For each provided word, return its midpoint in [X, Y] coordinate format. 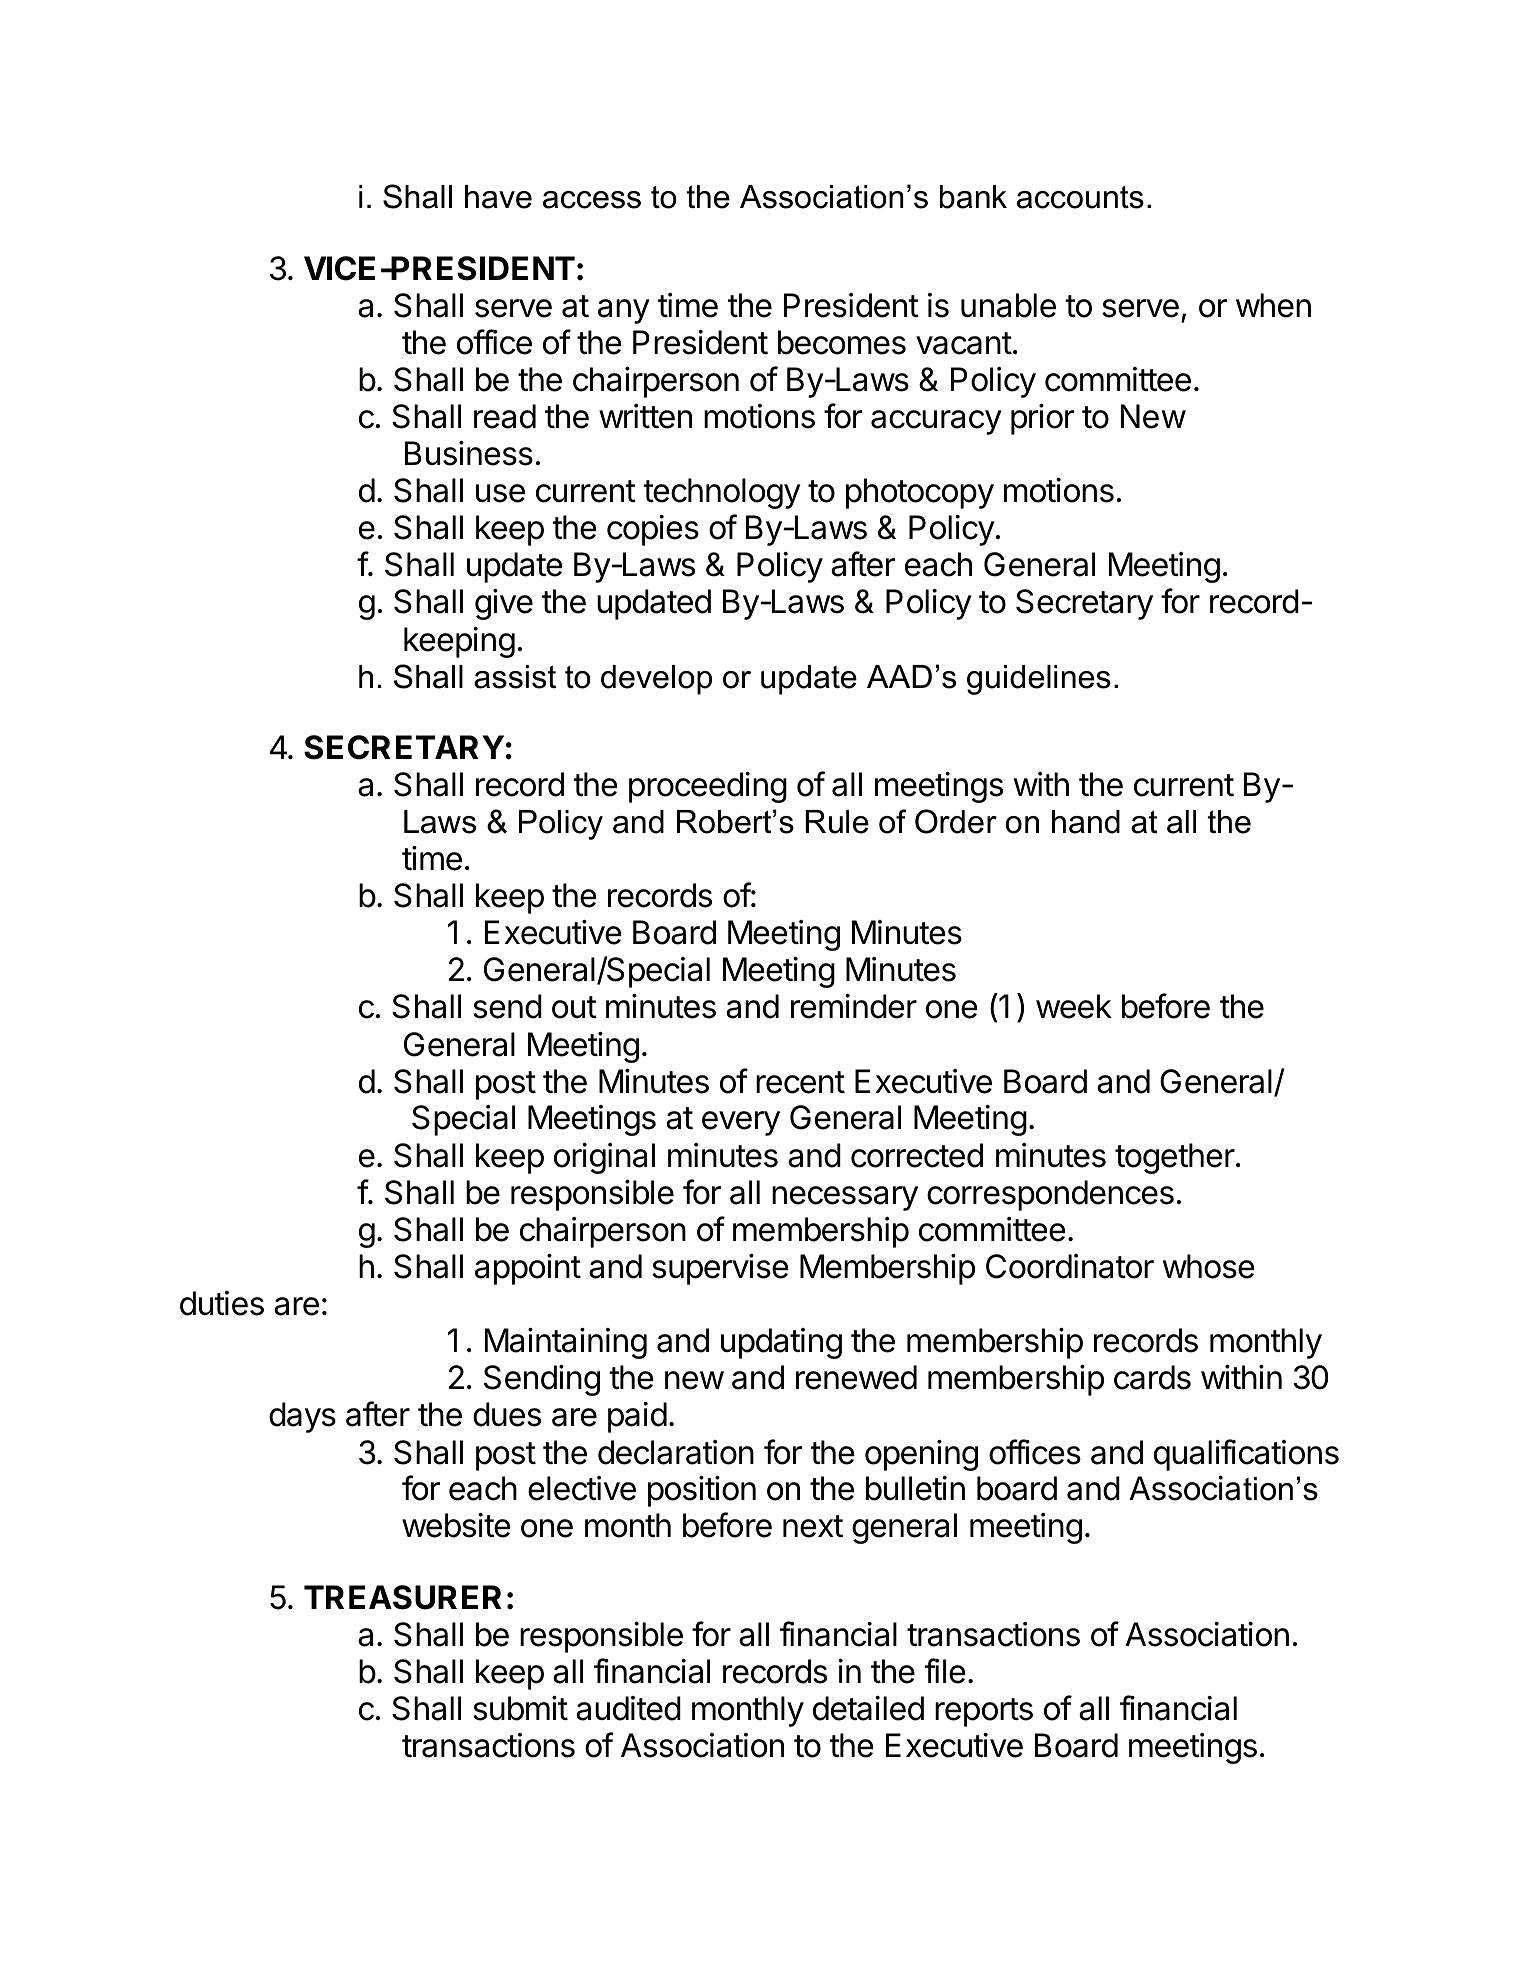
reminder [854, 1006]
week [1074, 1006]
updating [781, 1343]
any [624, 311]
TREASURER [403, 1597]
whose [1209, 1266]
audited [628, 1708]
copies [653, 530]
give [504, 604]
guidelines [1039, 680]
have [498, 197]
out [574, 1007]
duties [222, 1303]
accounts [1080, 197]
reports [984, 1712]
